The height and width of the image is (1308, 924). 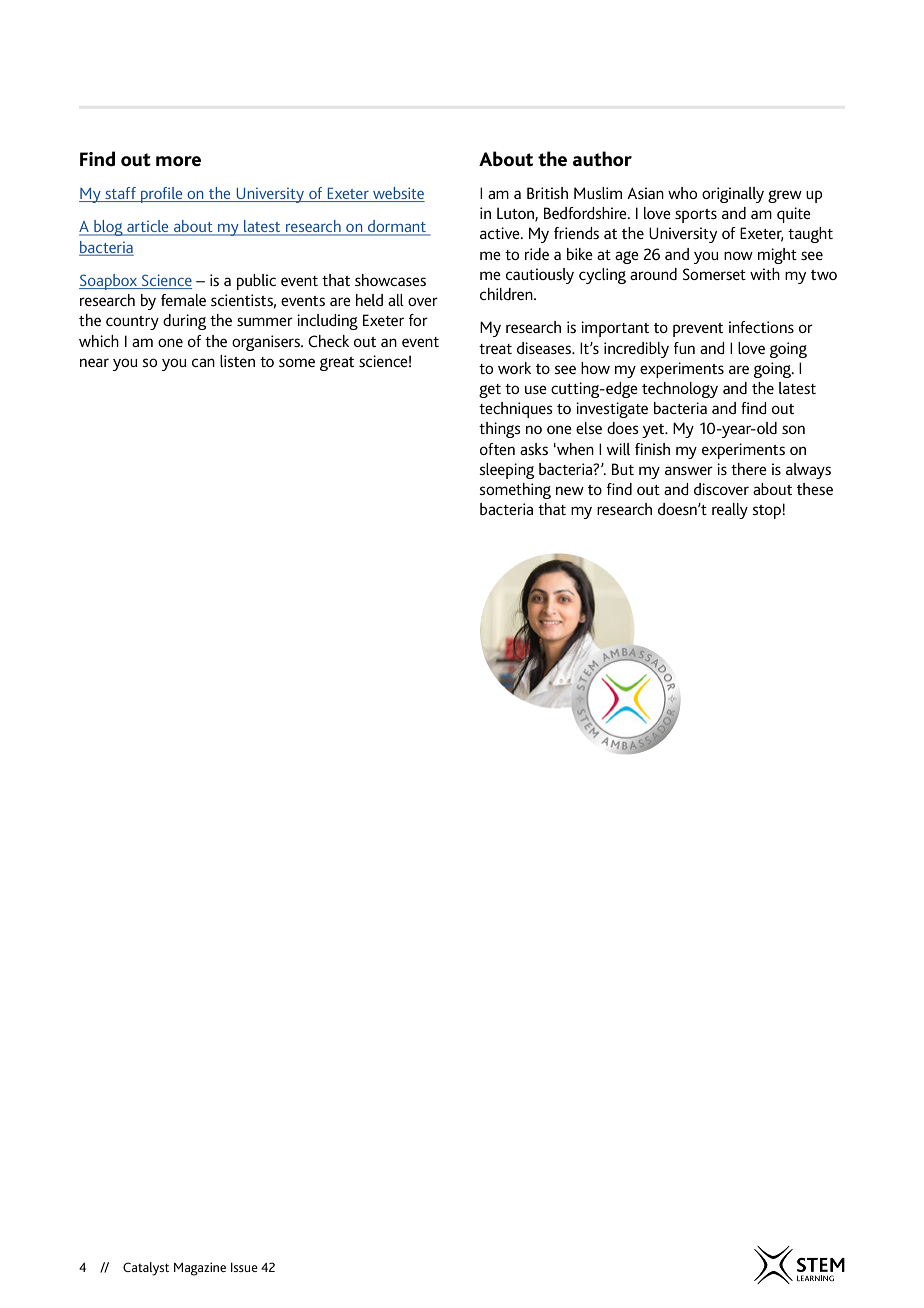 What do you see at coordinates (244, 1267) in the image?
I see `Issue` at bounding box center [244, 1267].
